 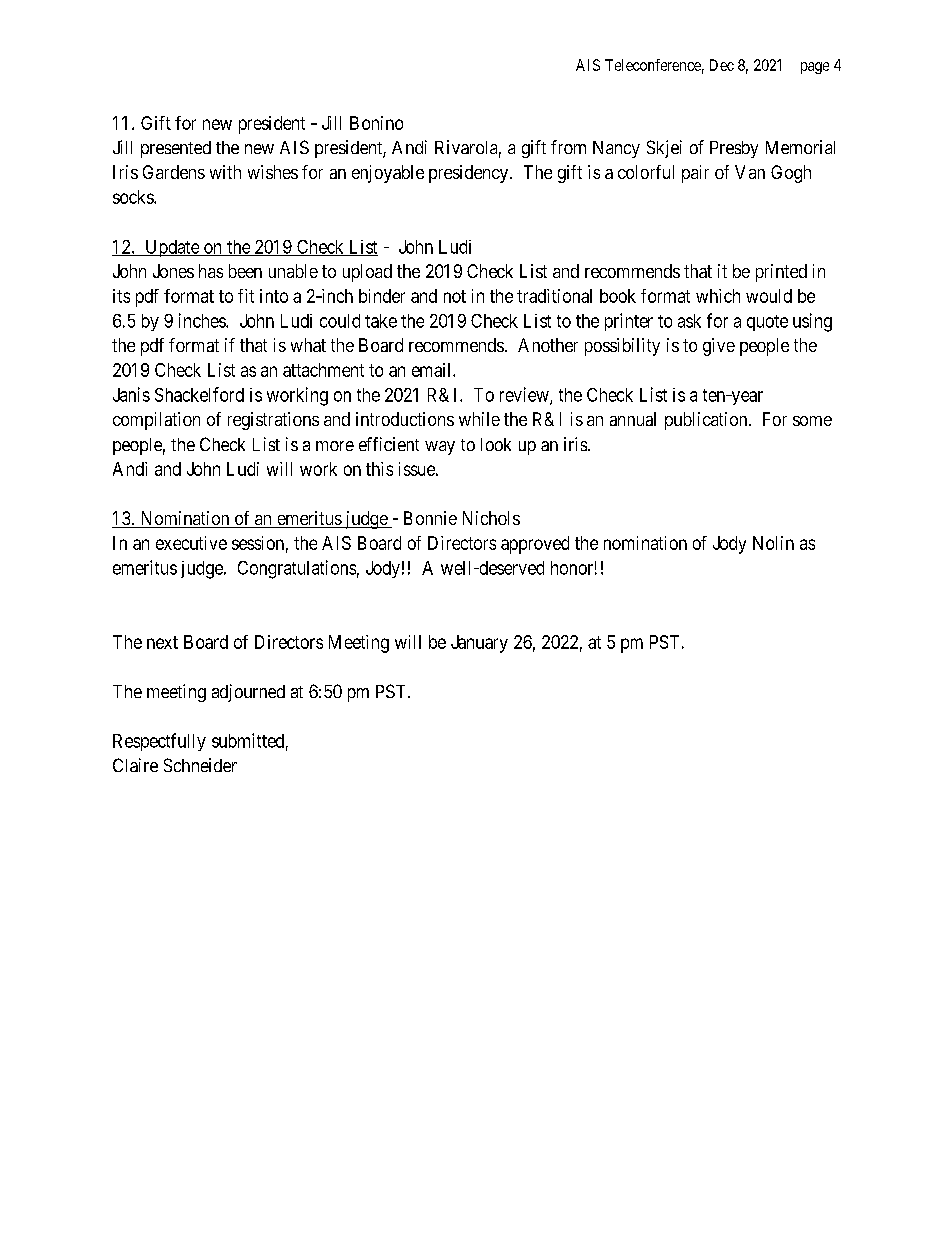 I want to click on presented, so click(x=176, y=149).
